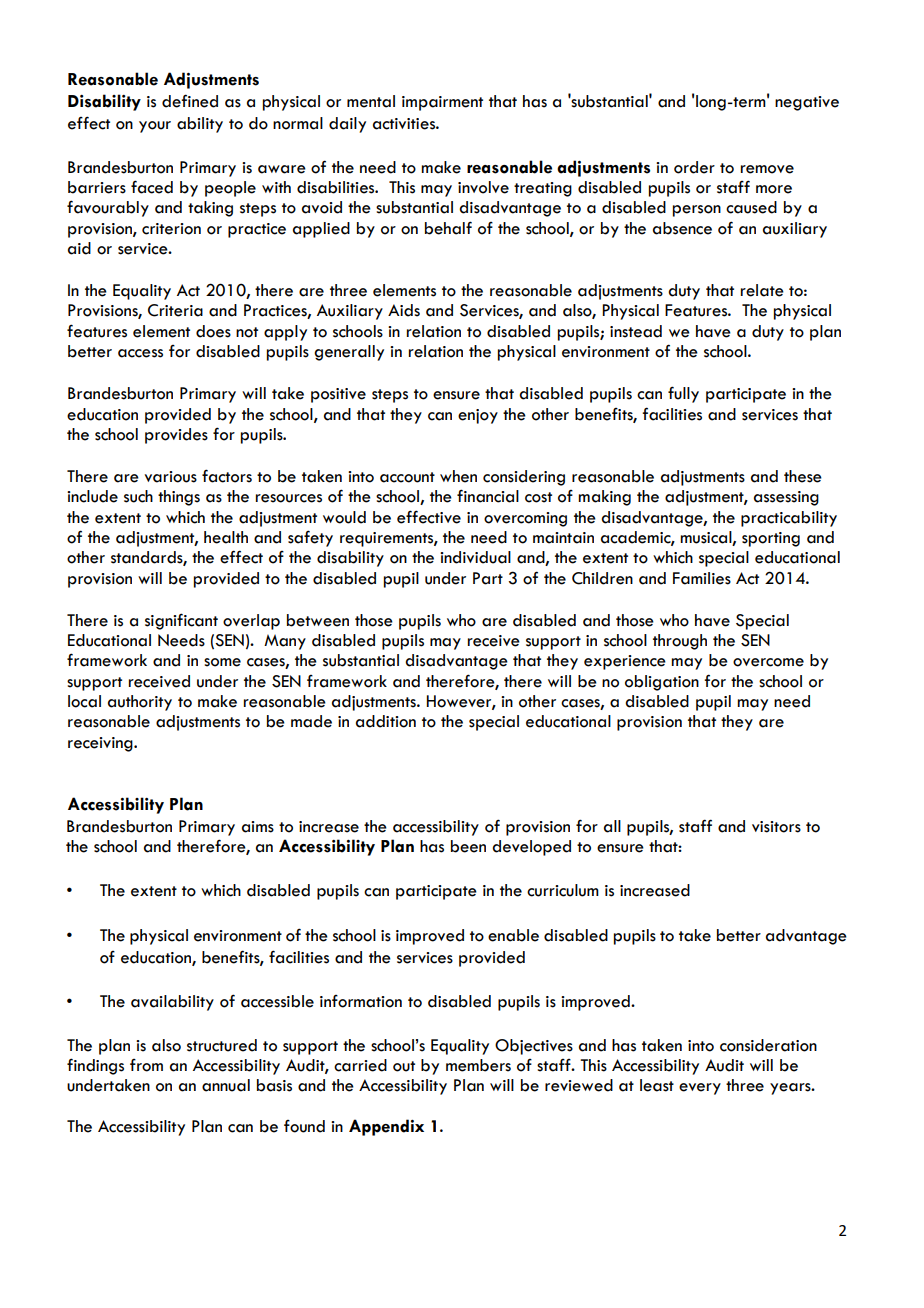  What do you see at coordinates (181, 621) in the image?
I see `significant` at bounding box center [181, 621].
